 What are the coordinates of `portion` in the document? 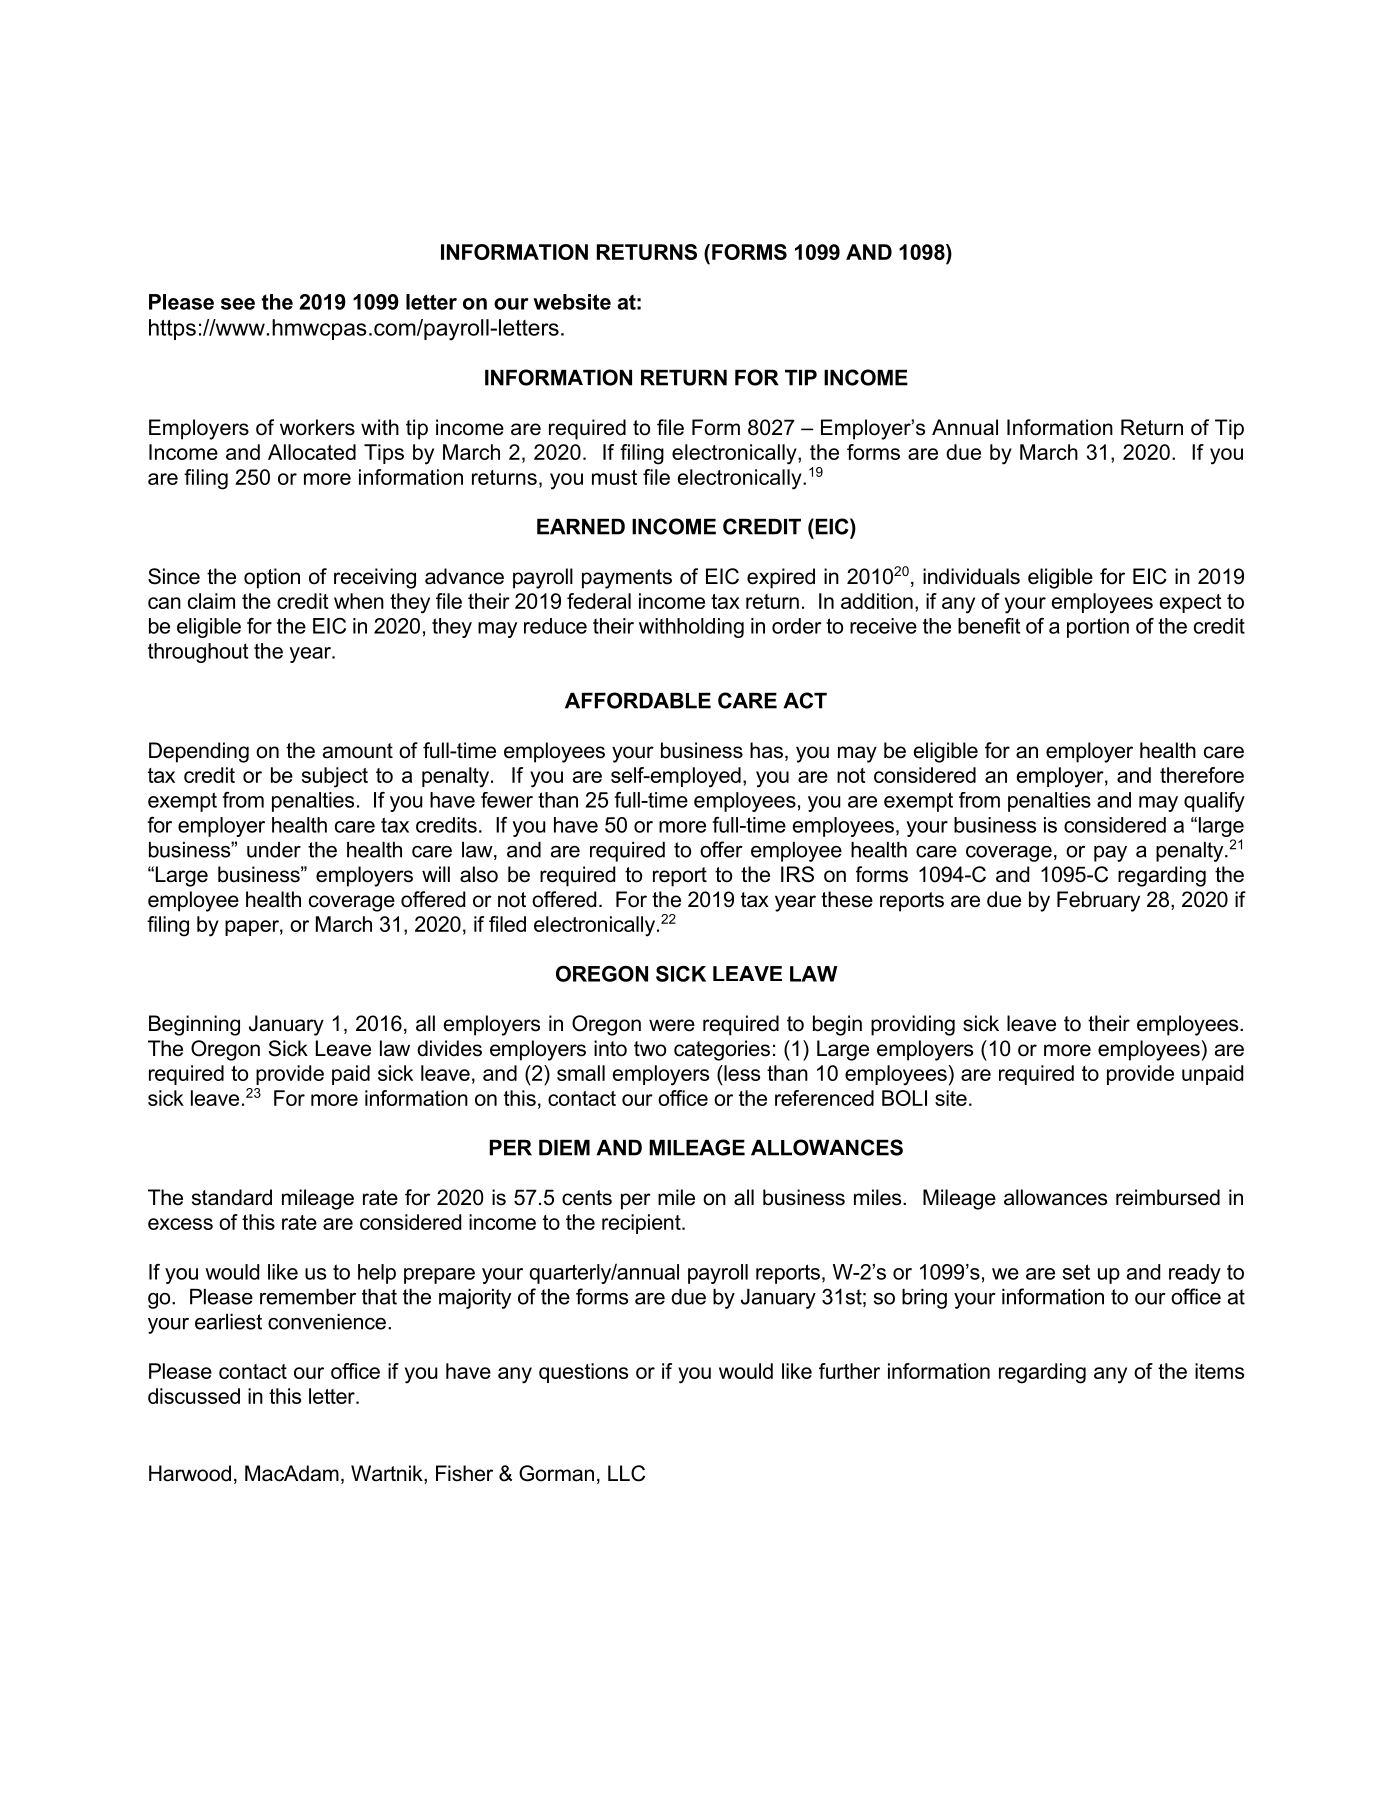 It's located at (1098, 628).
